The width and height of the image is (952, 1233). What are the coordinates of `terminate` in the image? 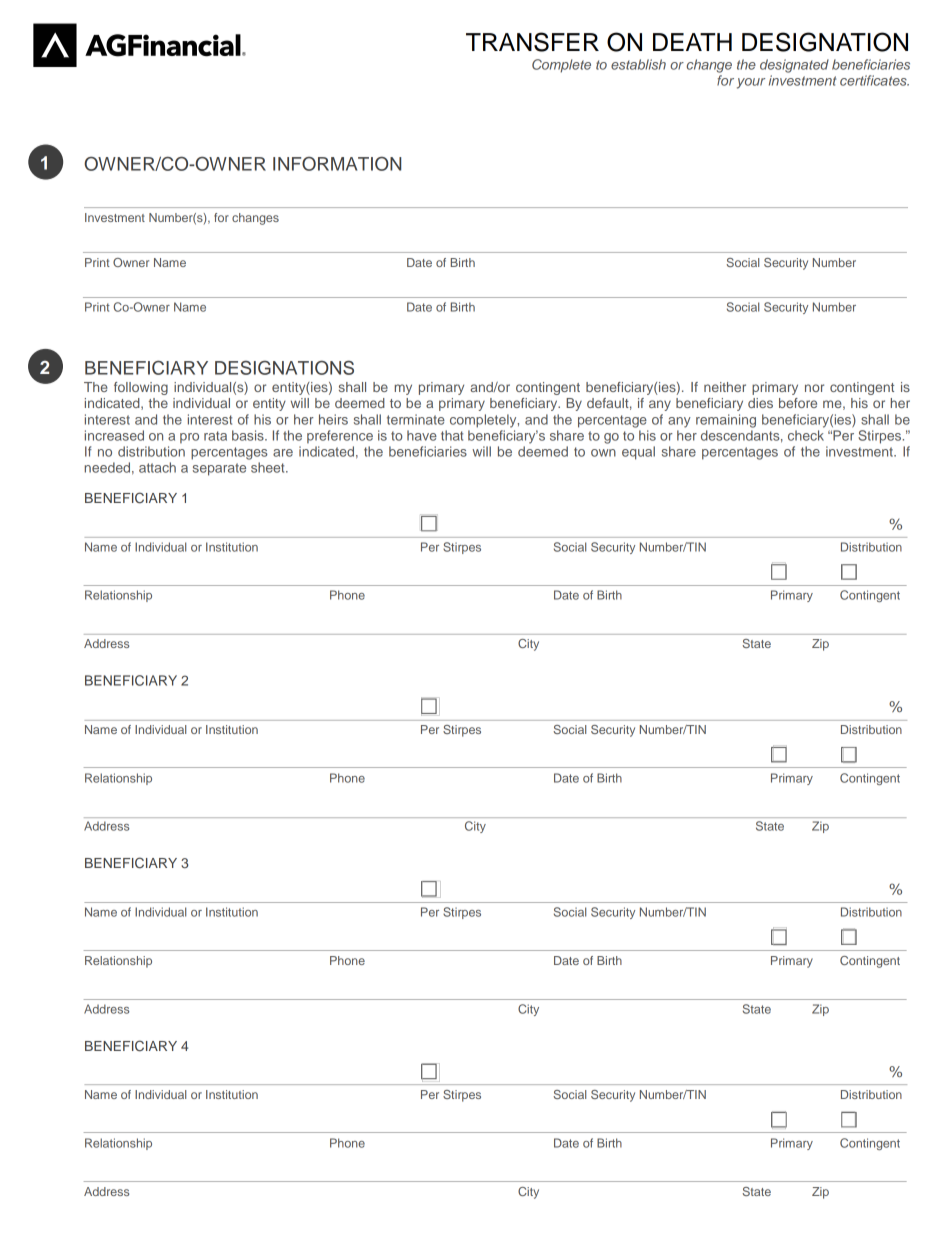 It's located at (416, 419).
